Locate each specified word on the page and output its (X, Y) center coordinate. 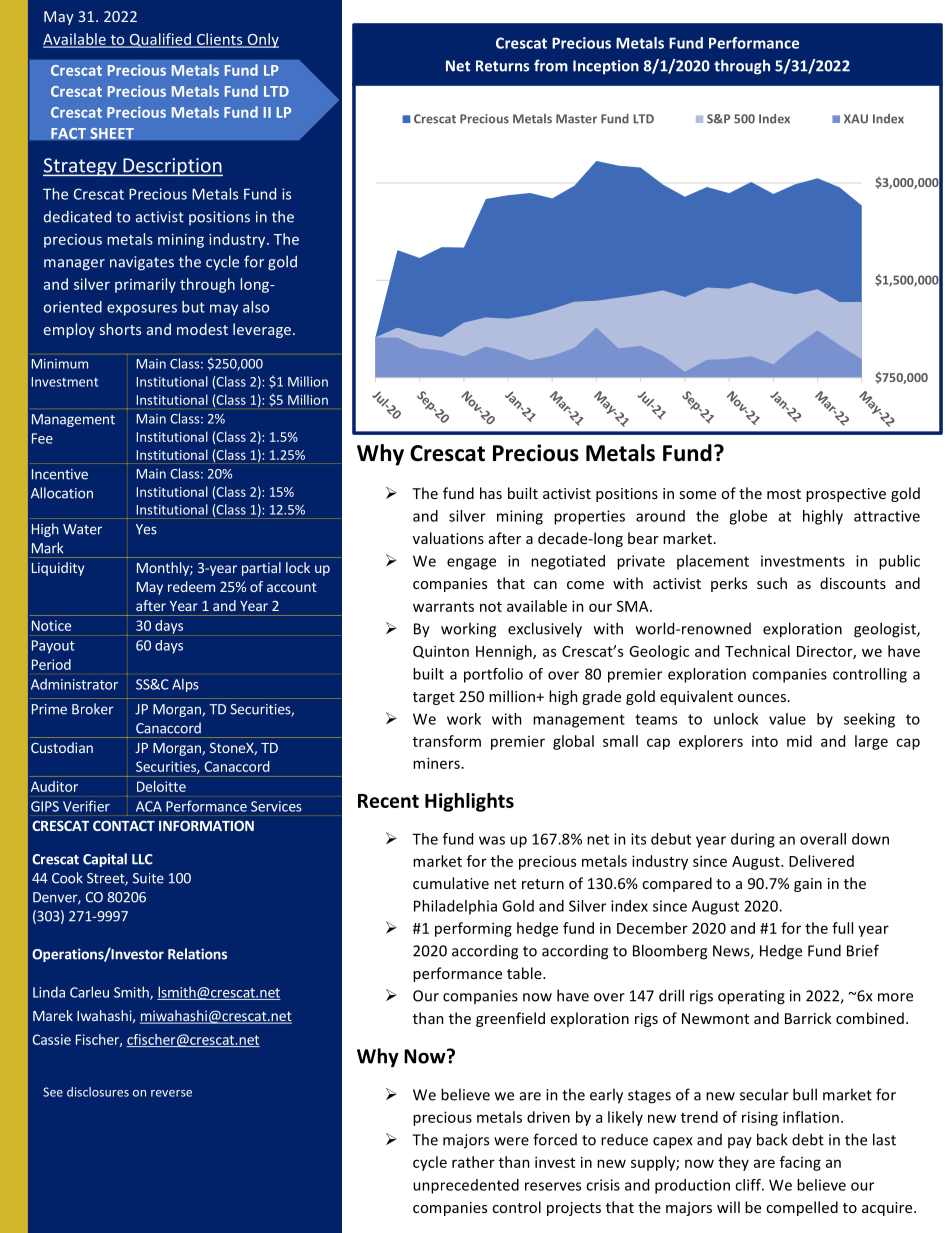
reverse (171, 1093)
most (784, 494)
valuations (448, 538)
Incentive (60, 474)
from (551, 65)
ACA (149, 806)
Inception (606, 67)
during (753, 840)
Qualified (160, 40)
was (492, 840)
